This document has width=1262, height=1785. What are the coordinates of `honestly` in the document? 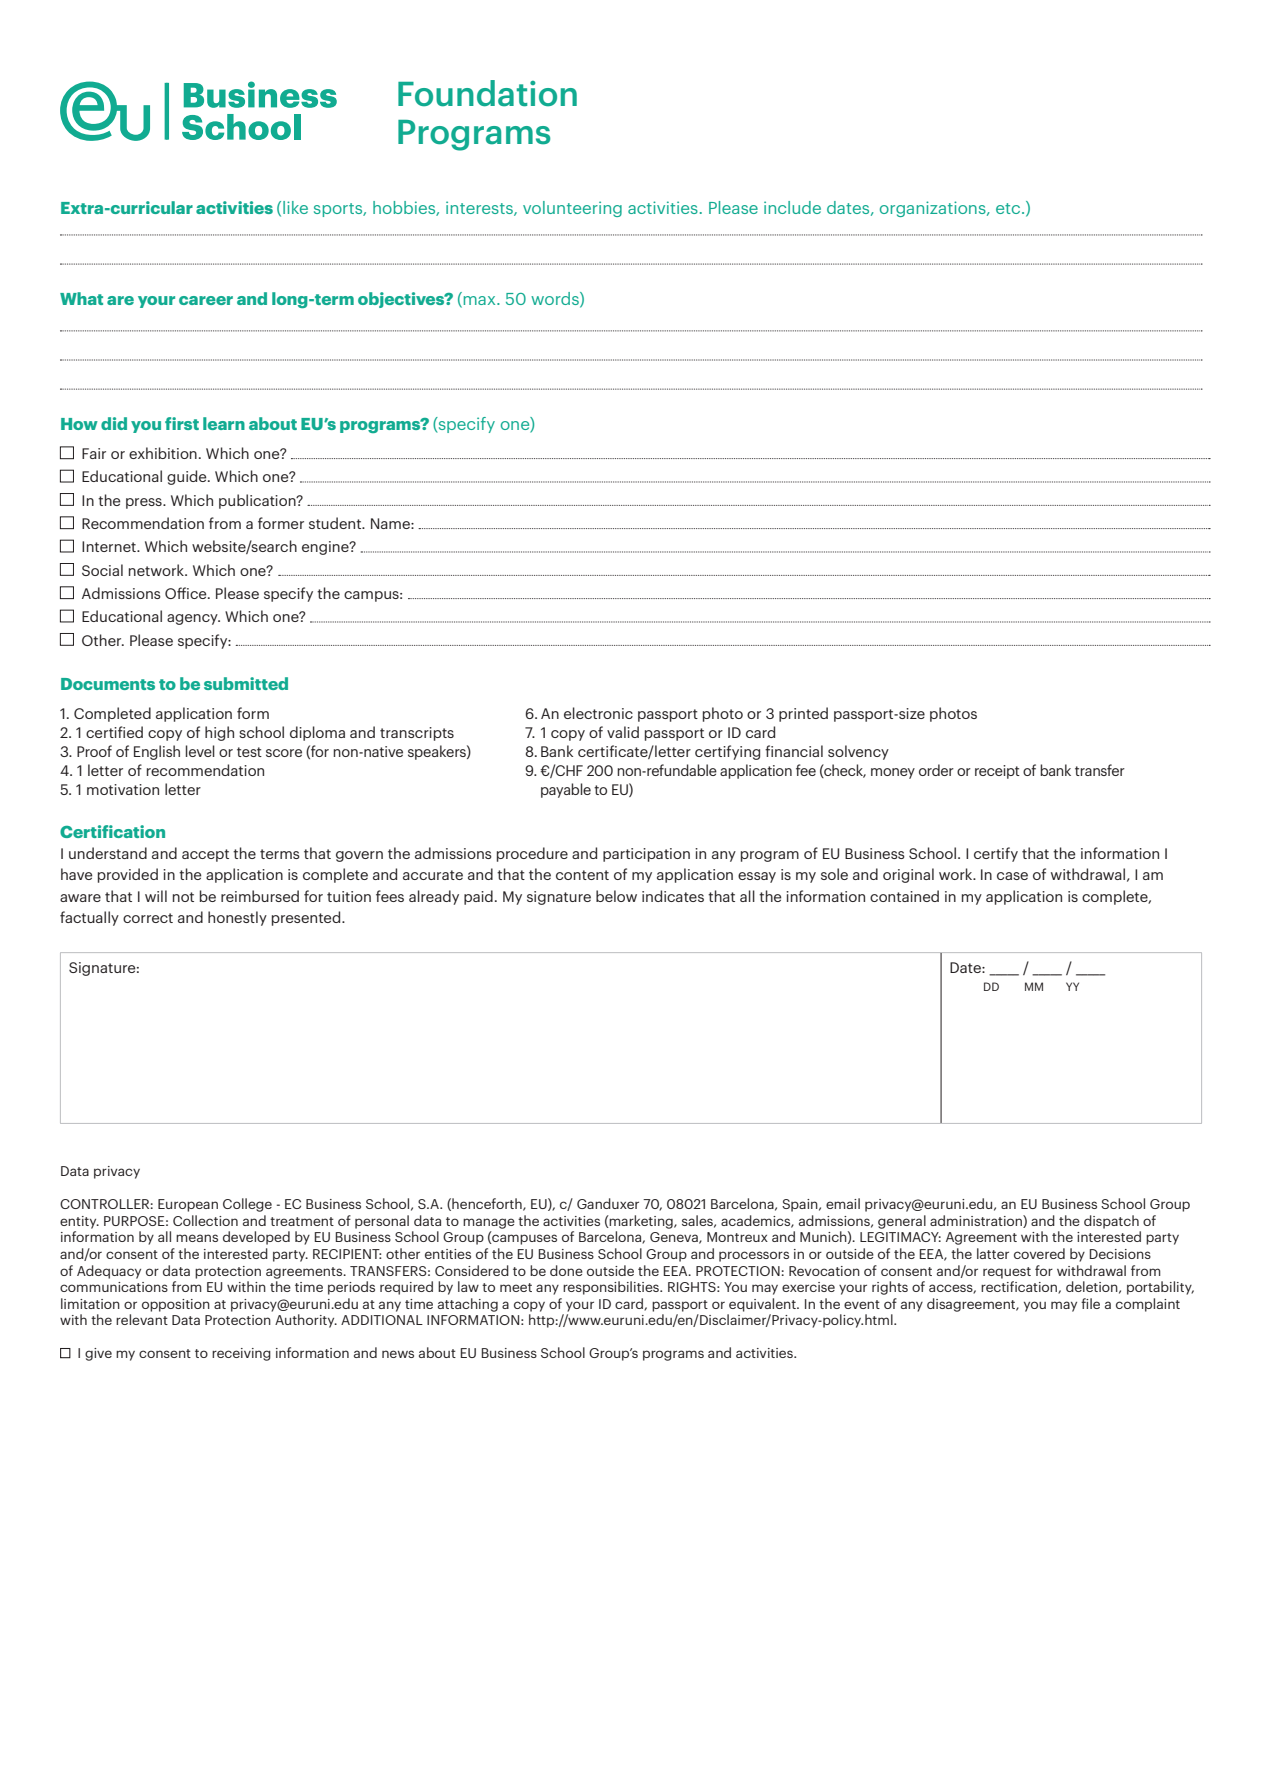 It's located at (237, 918).
